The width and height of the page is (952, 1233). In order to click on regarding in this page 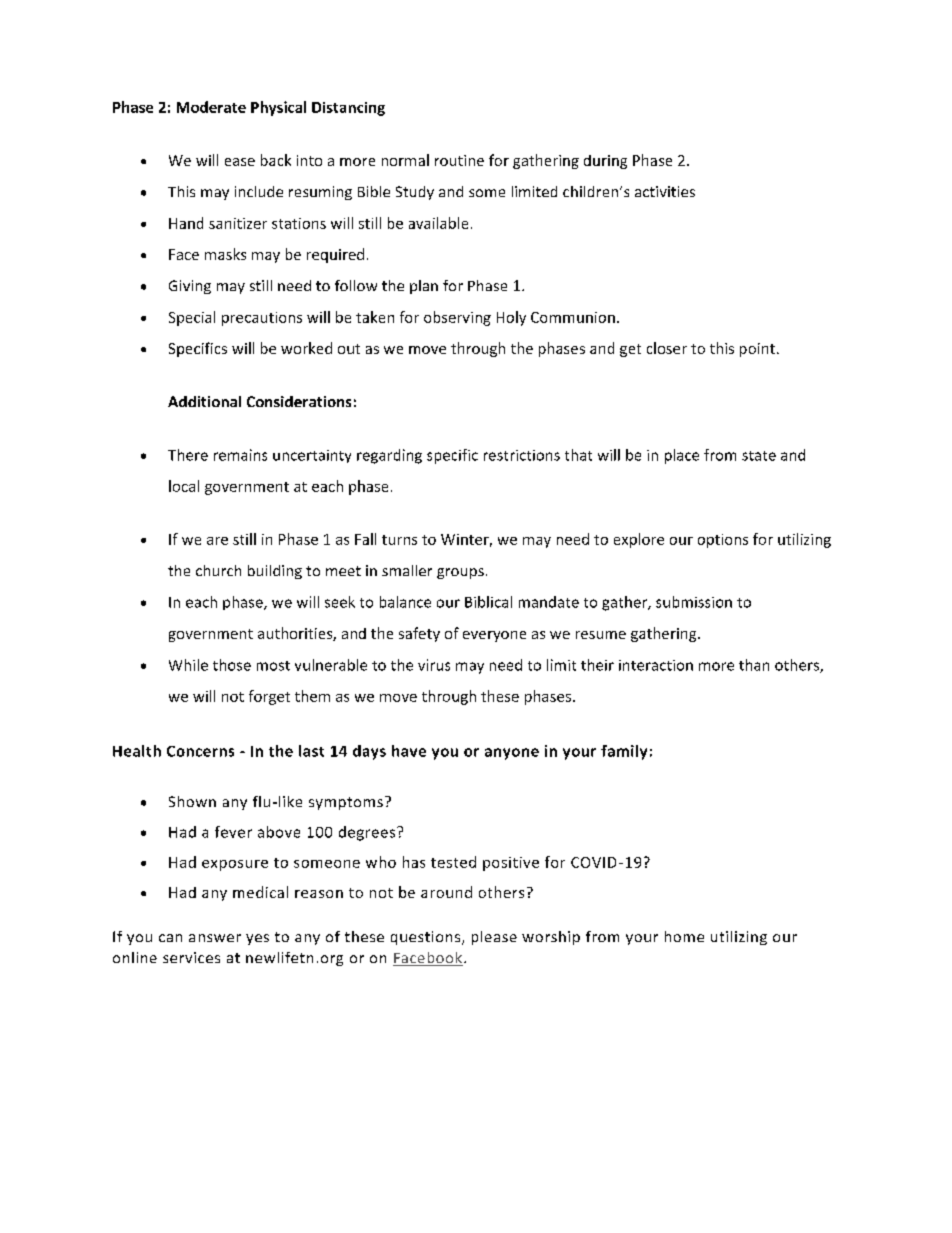, I will do `click(389, 456)`.
